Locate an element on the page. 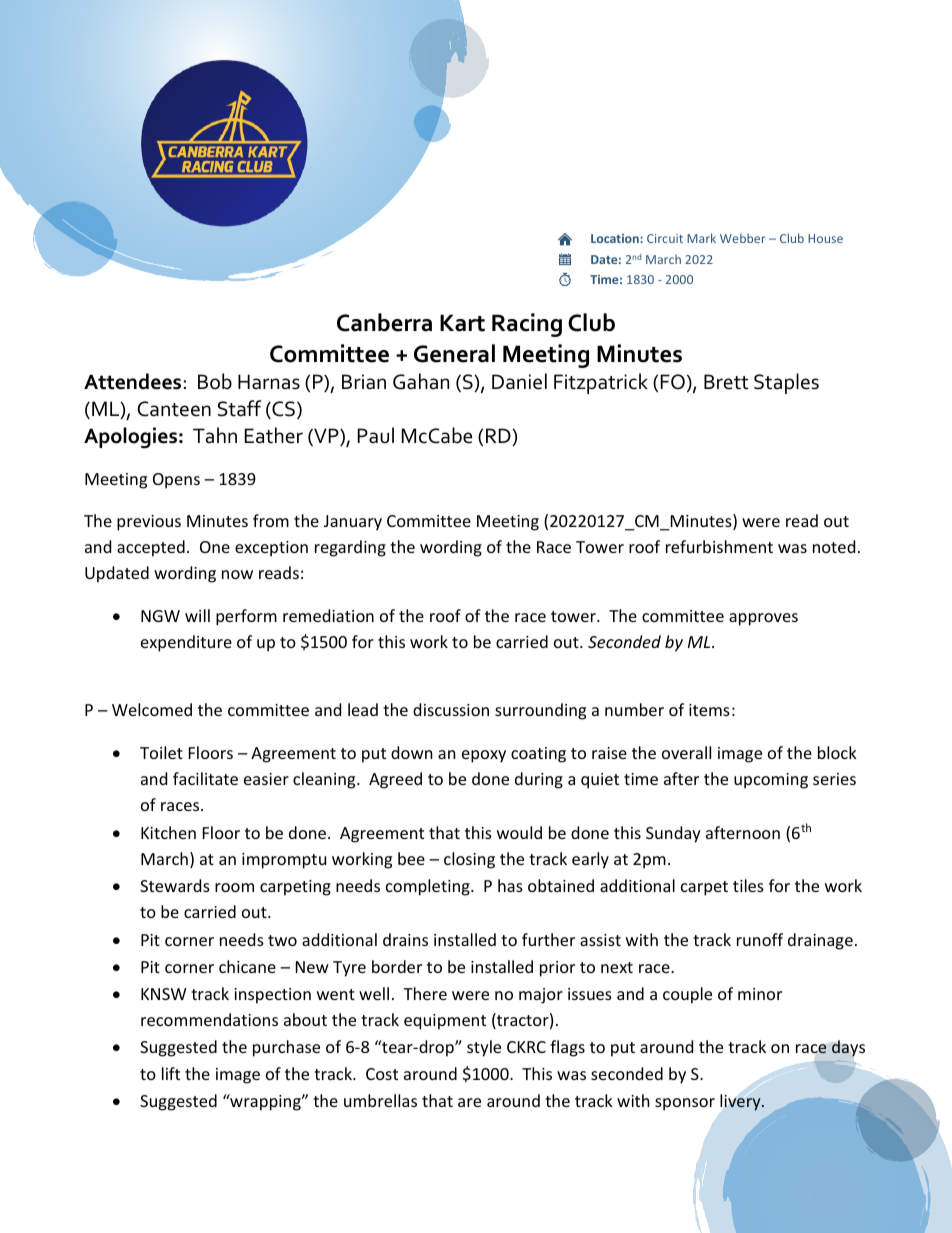 This page has width=952, height=1233. would is located at coordinates (519, 832).
